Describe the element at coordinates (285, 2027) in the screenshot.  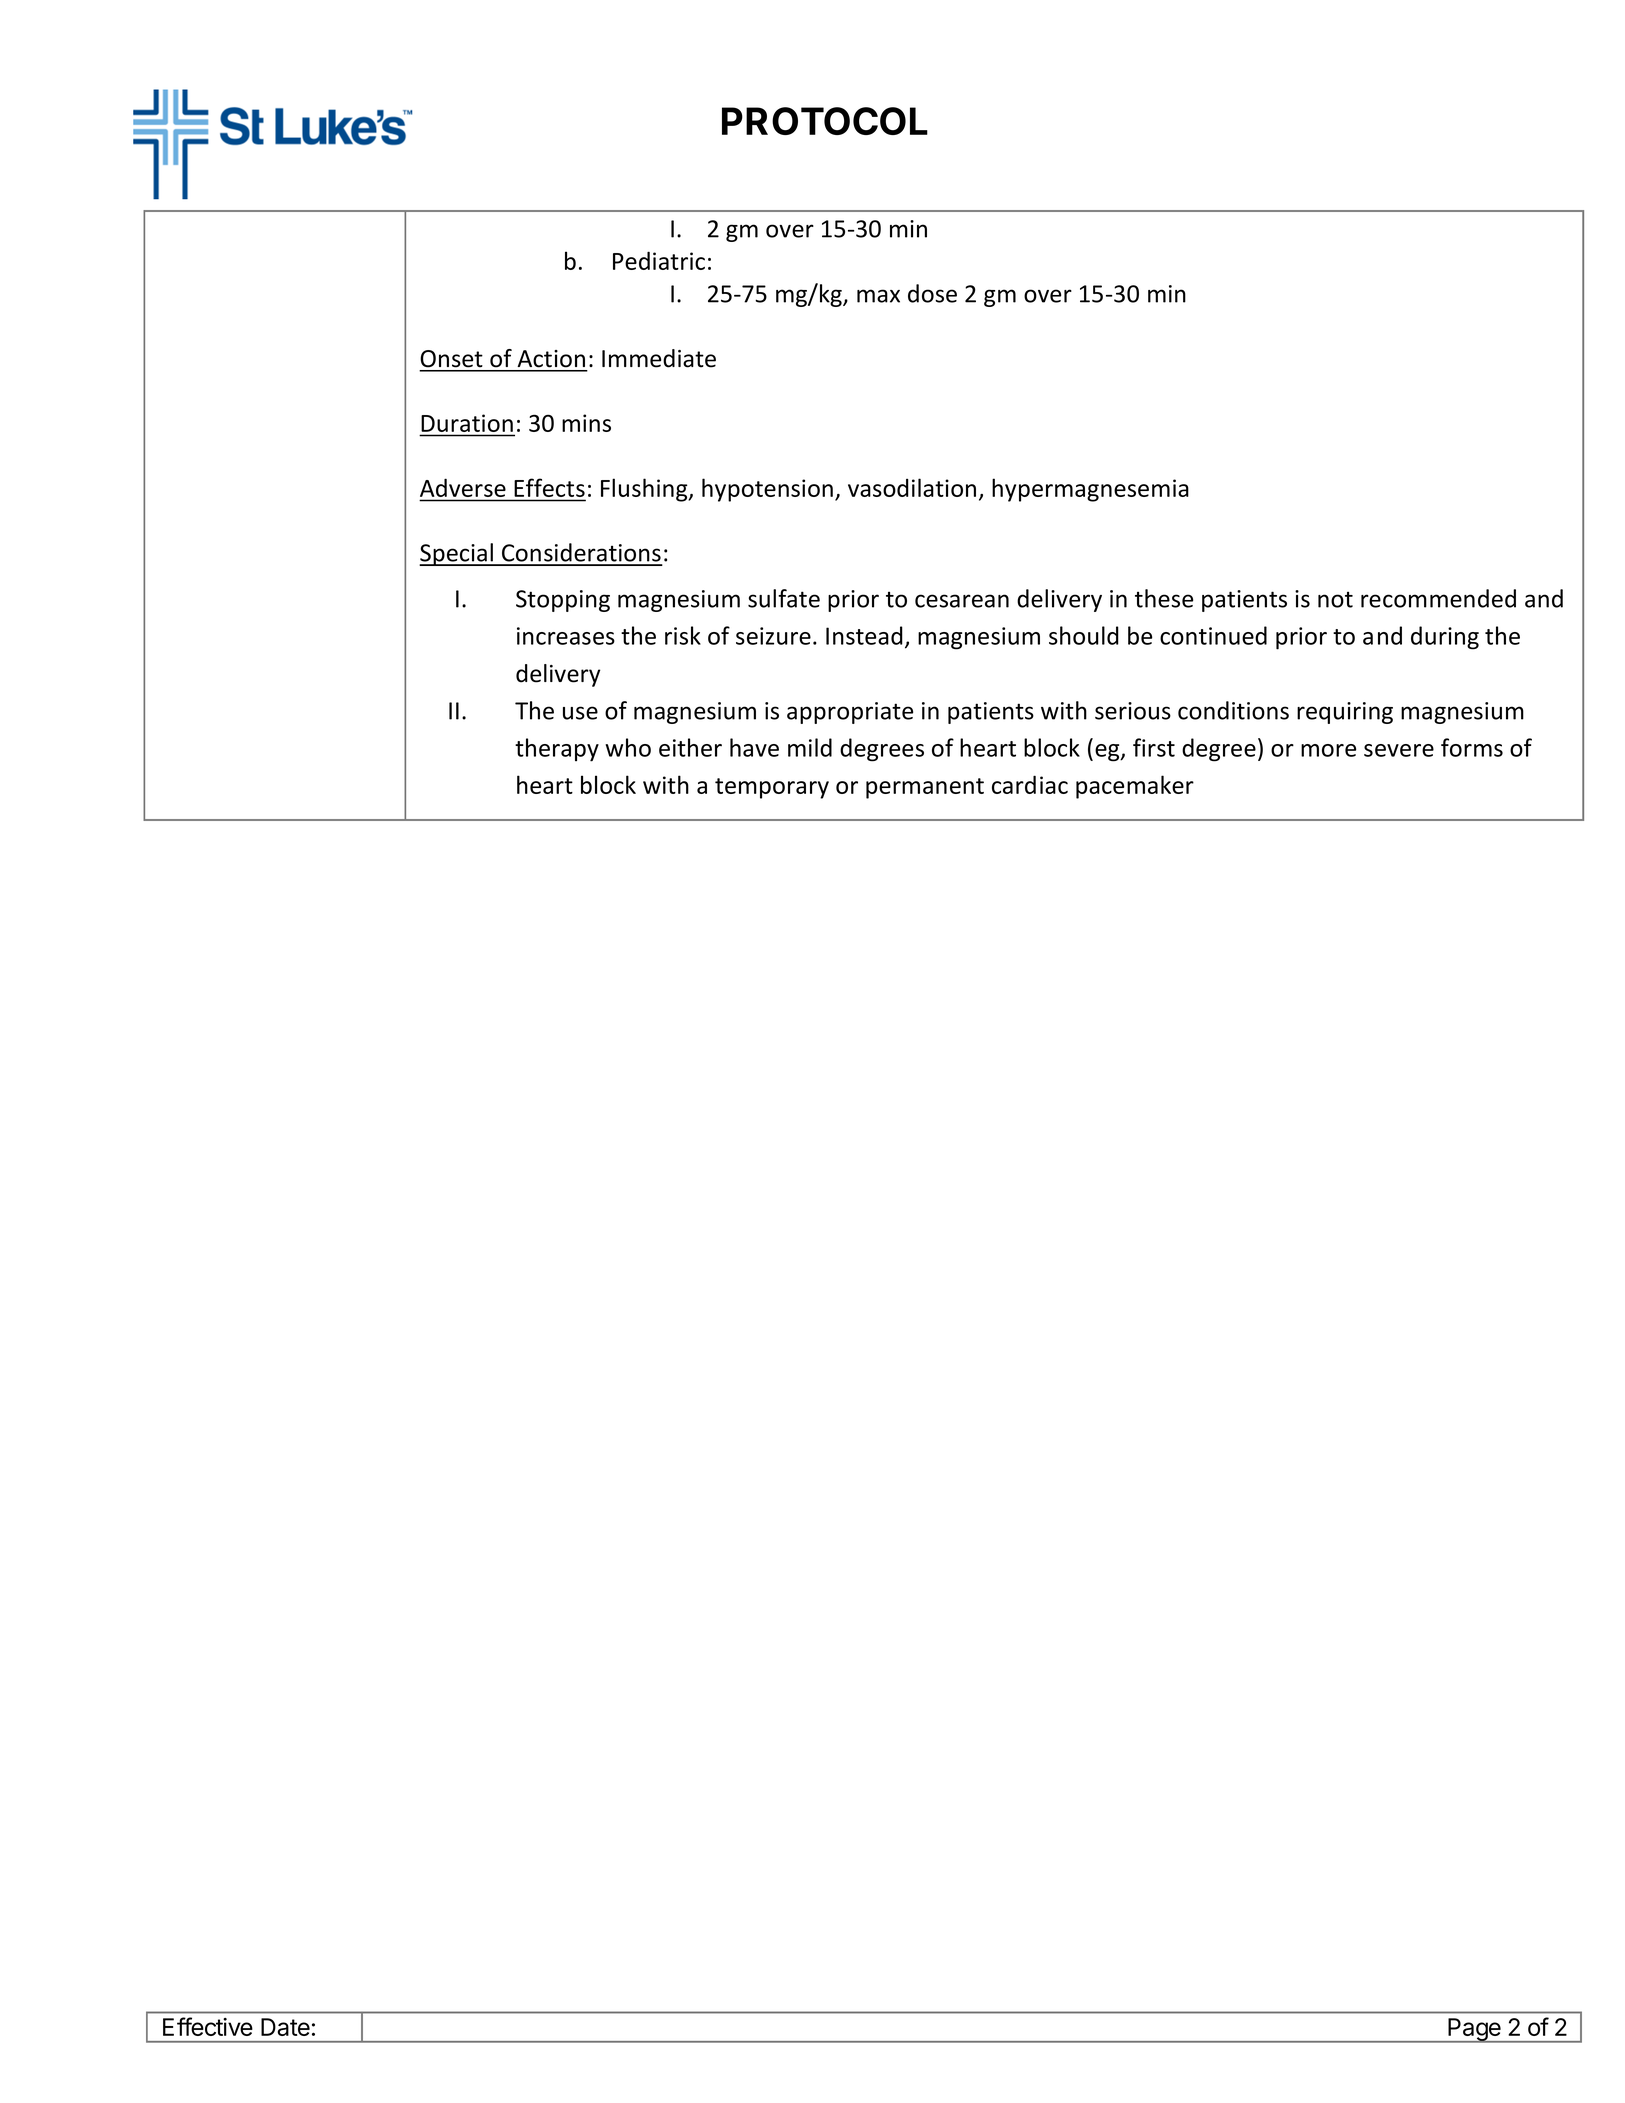
I see `Date` at that location.
